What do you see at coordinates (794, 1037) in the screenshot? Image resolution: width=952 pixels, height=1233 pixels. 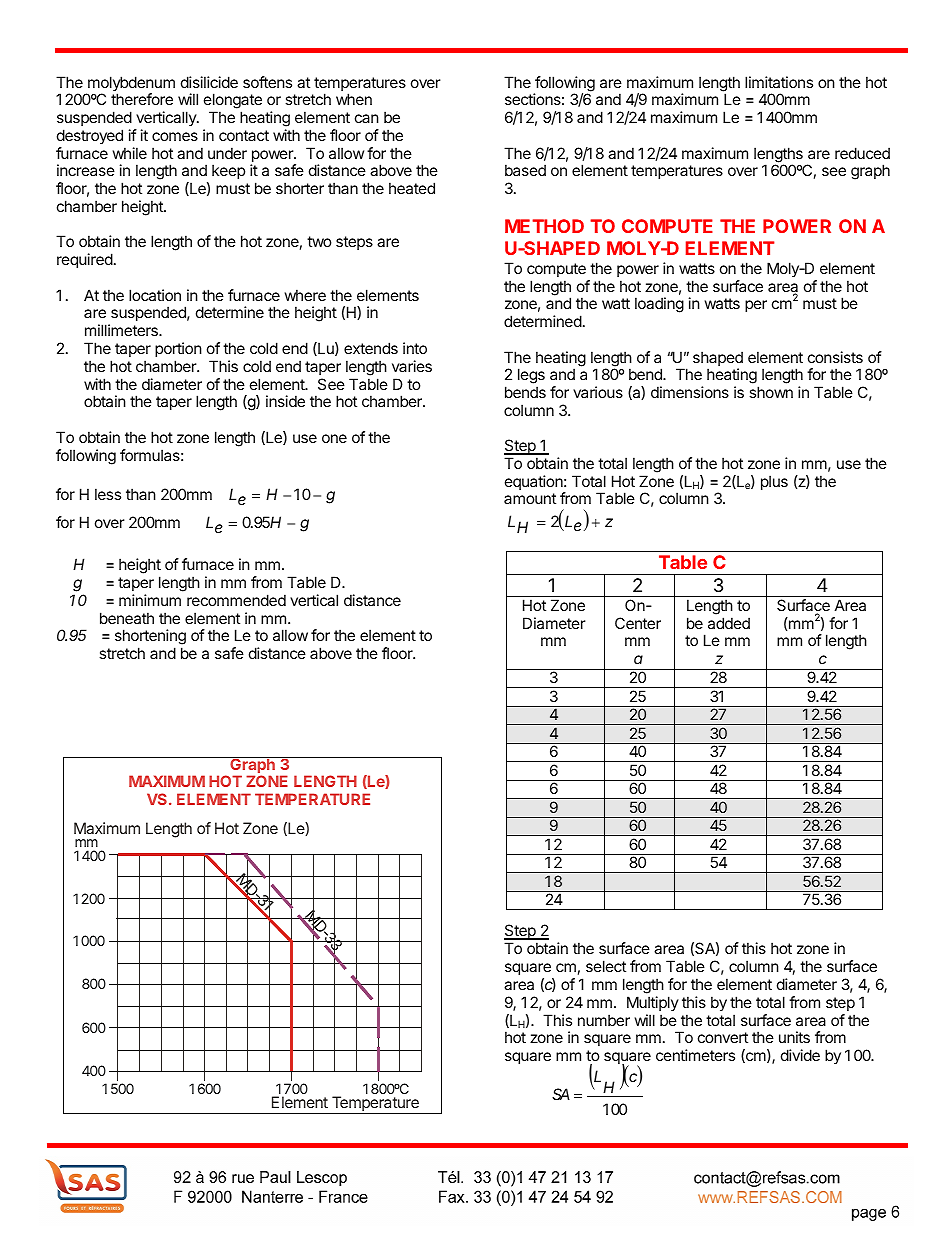 I see `units` at bounding box center [794, 1037].
